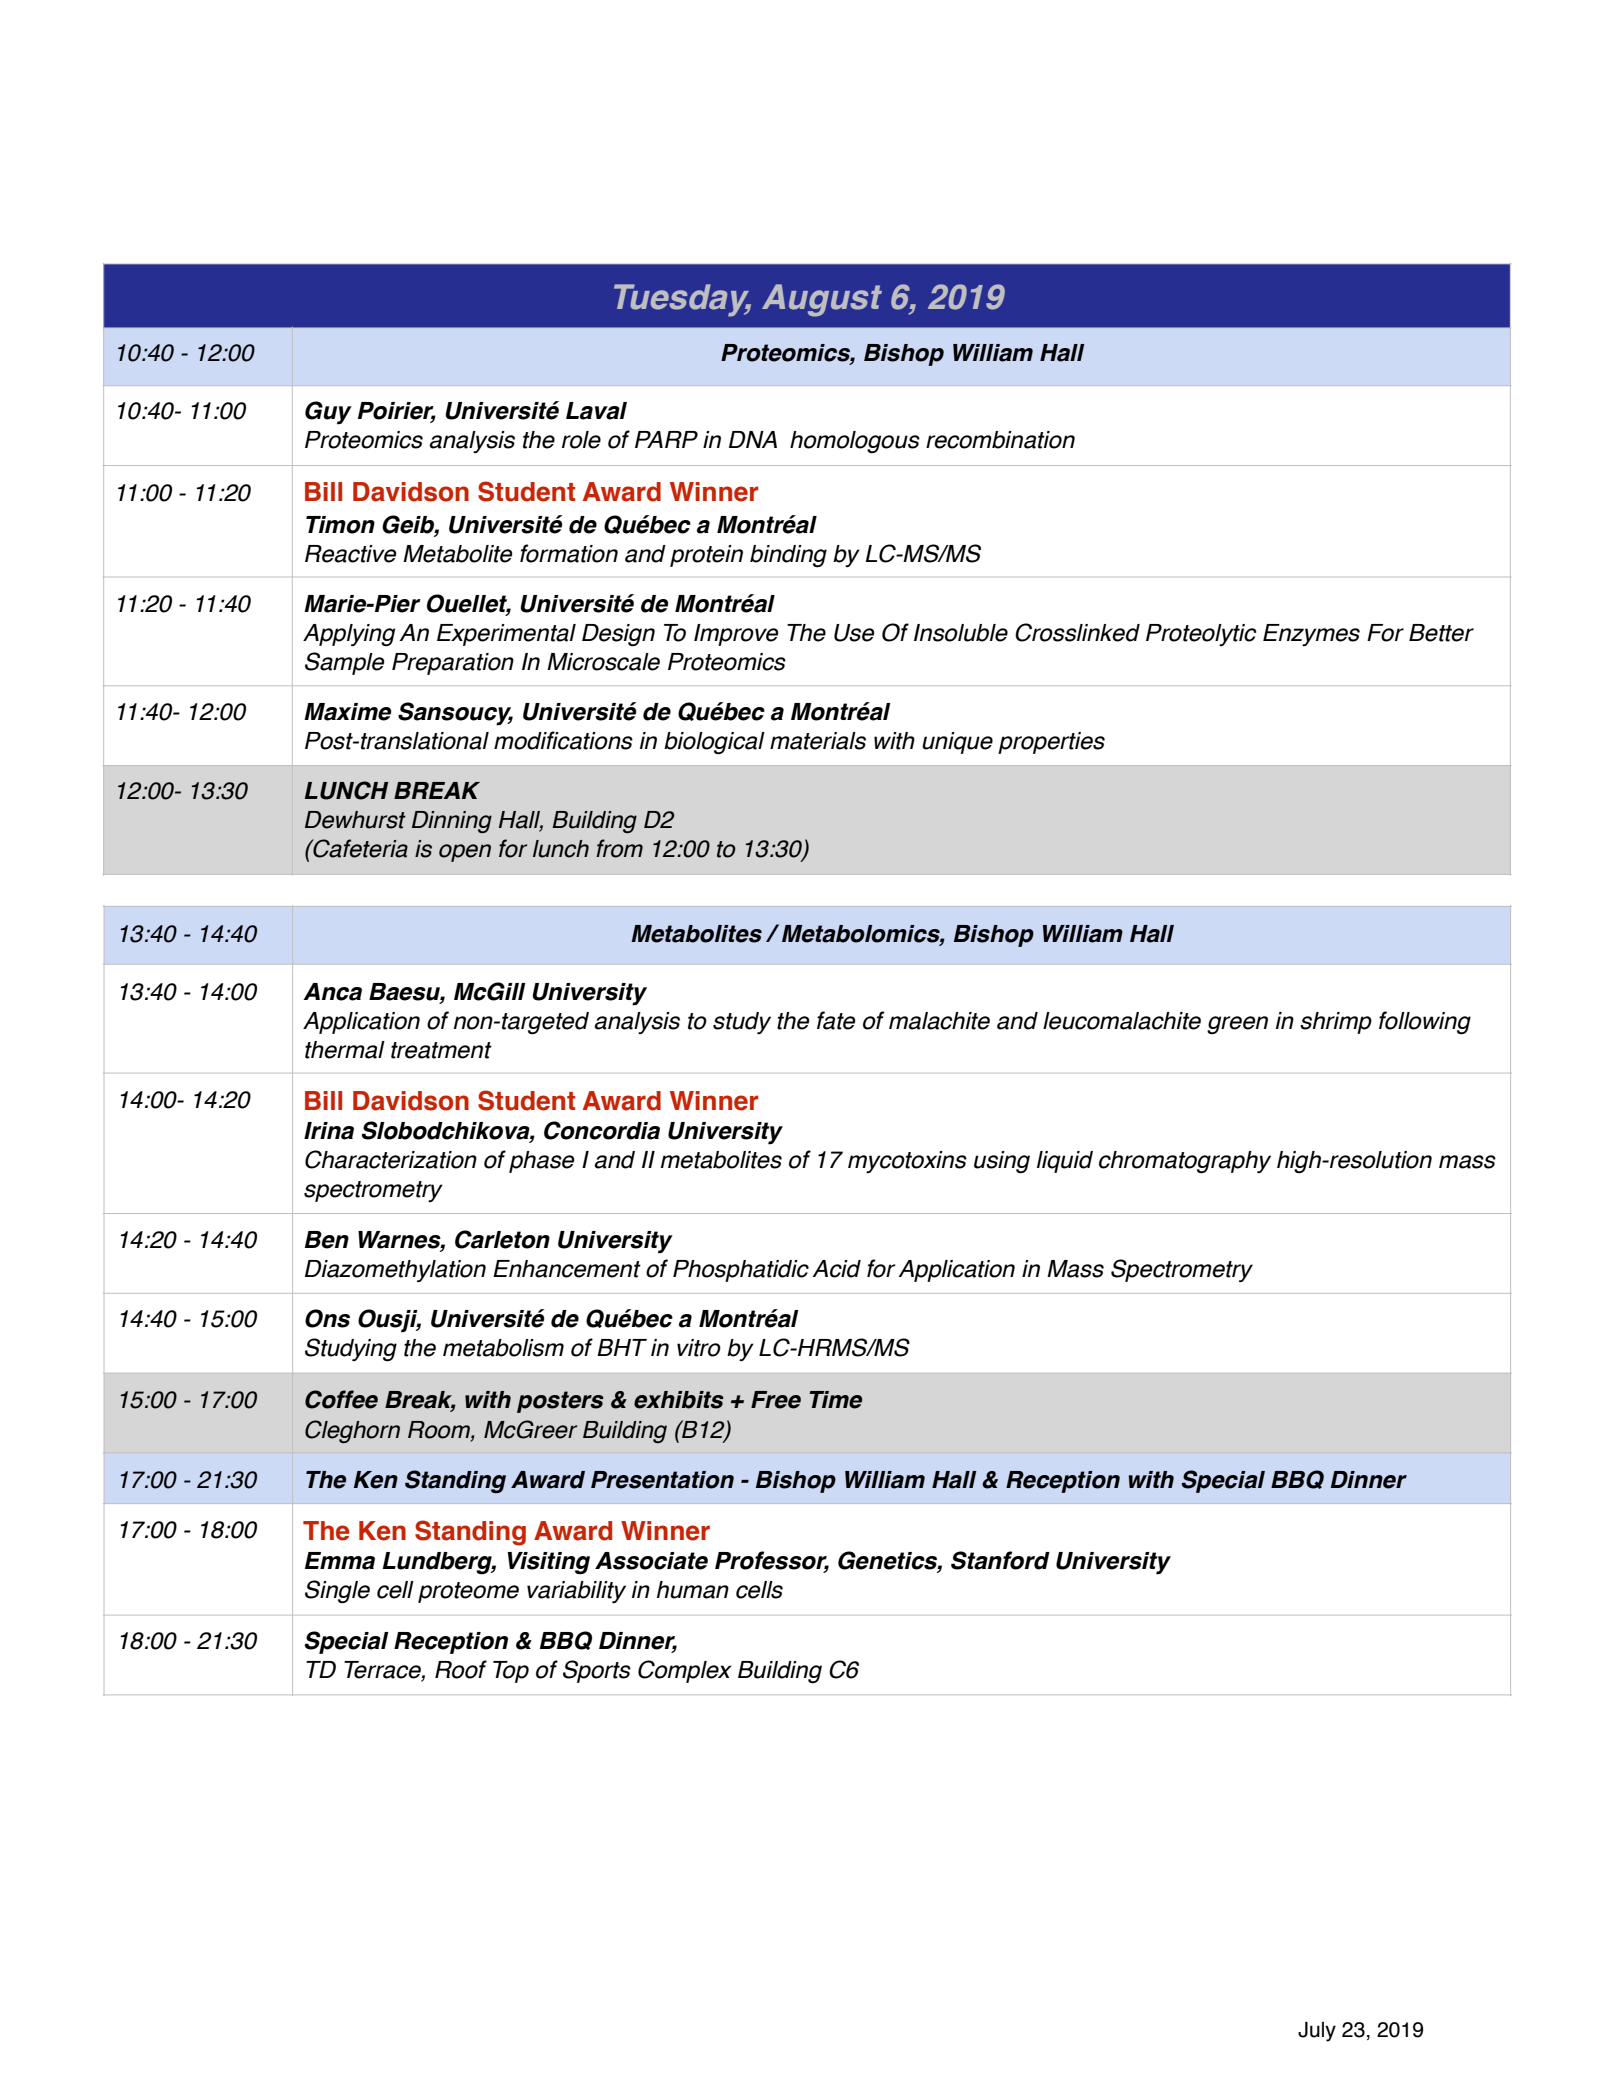 This screenshot has height=2089, width=1614. Describe the element at coordinates (907, 1162) in the screenshot. I see `mycotoxins` at that location.
